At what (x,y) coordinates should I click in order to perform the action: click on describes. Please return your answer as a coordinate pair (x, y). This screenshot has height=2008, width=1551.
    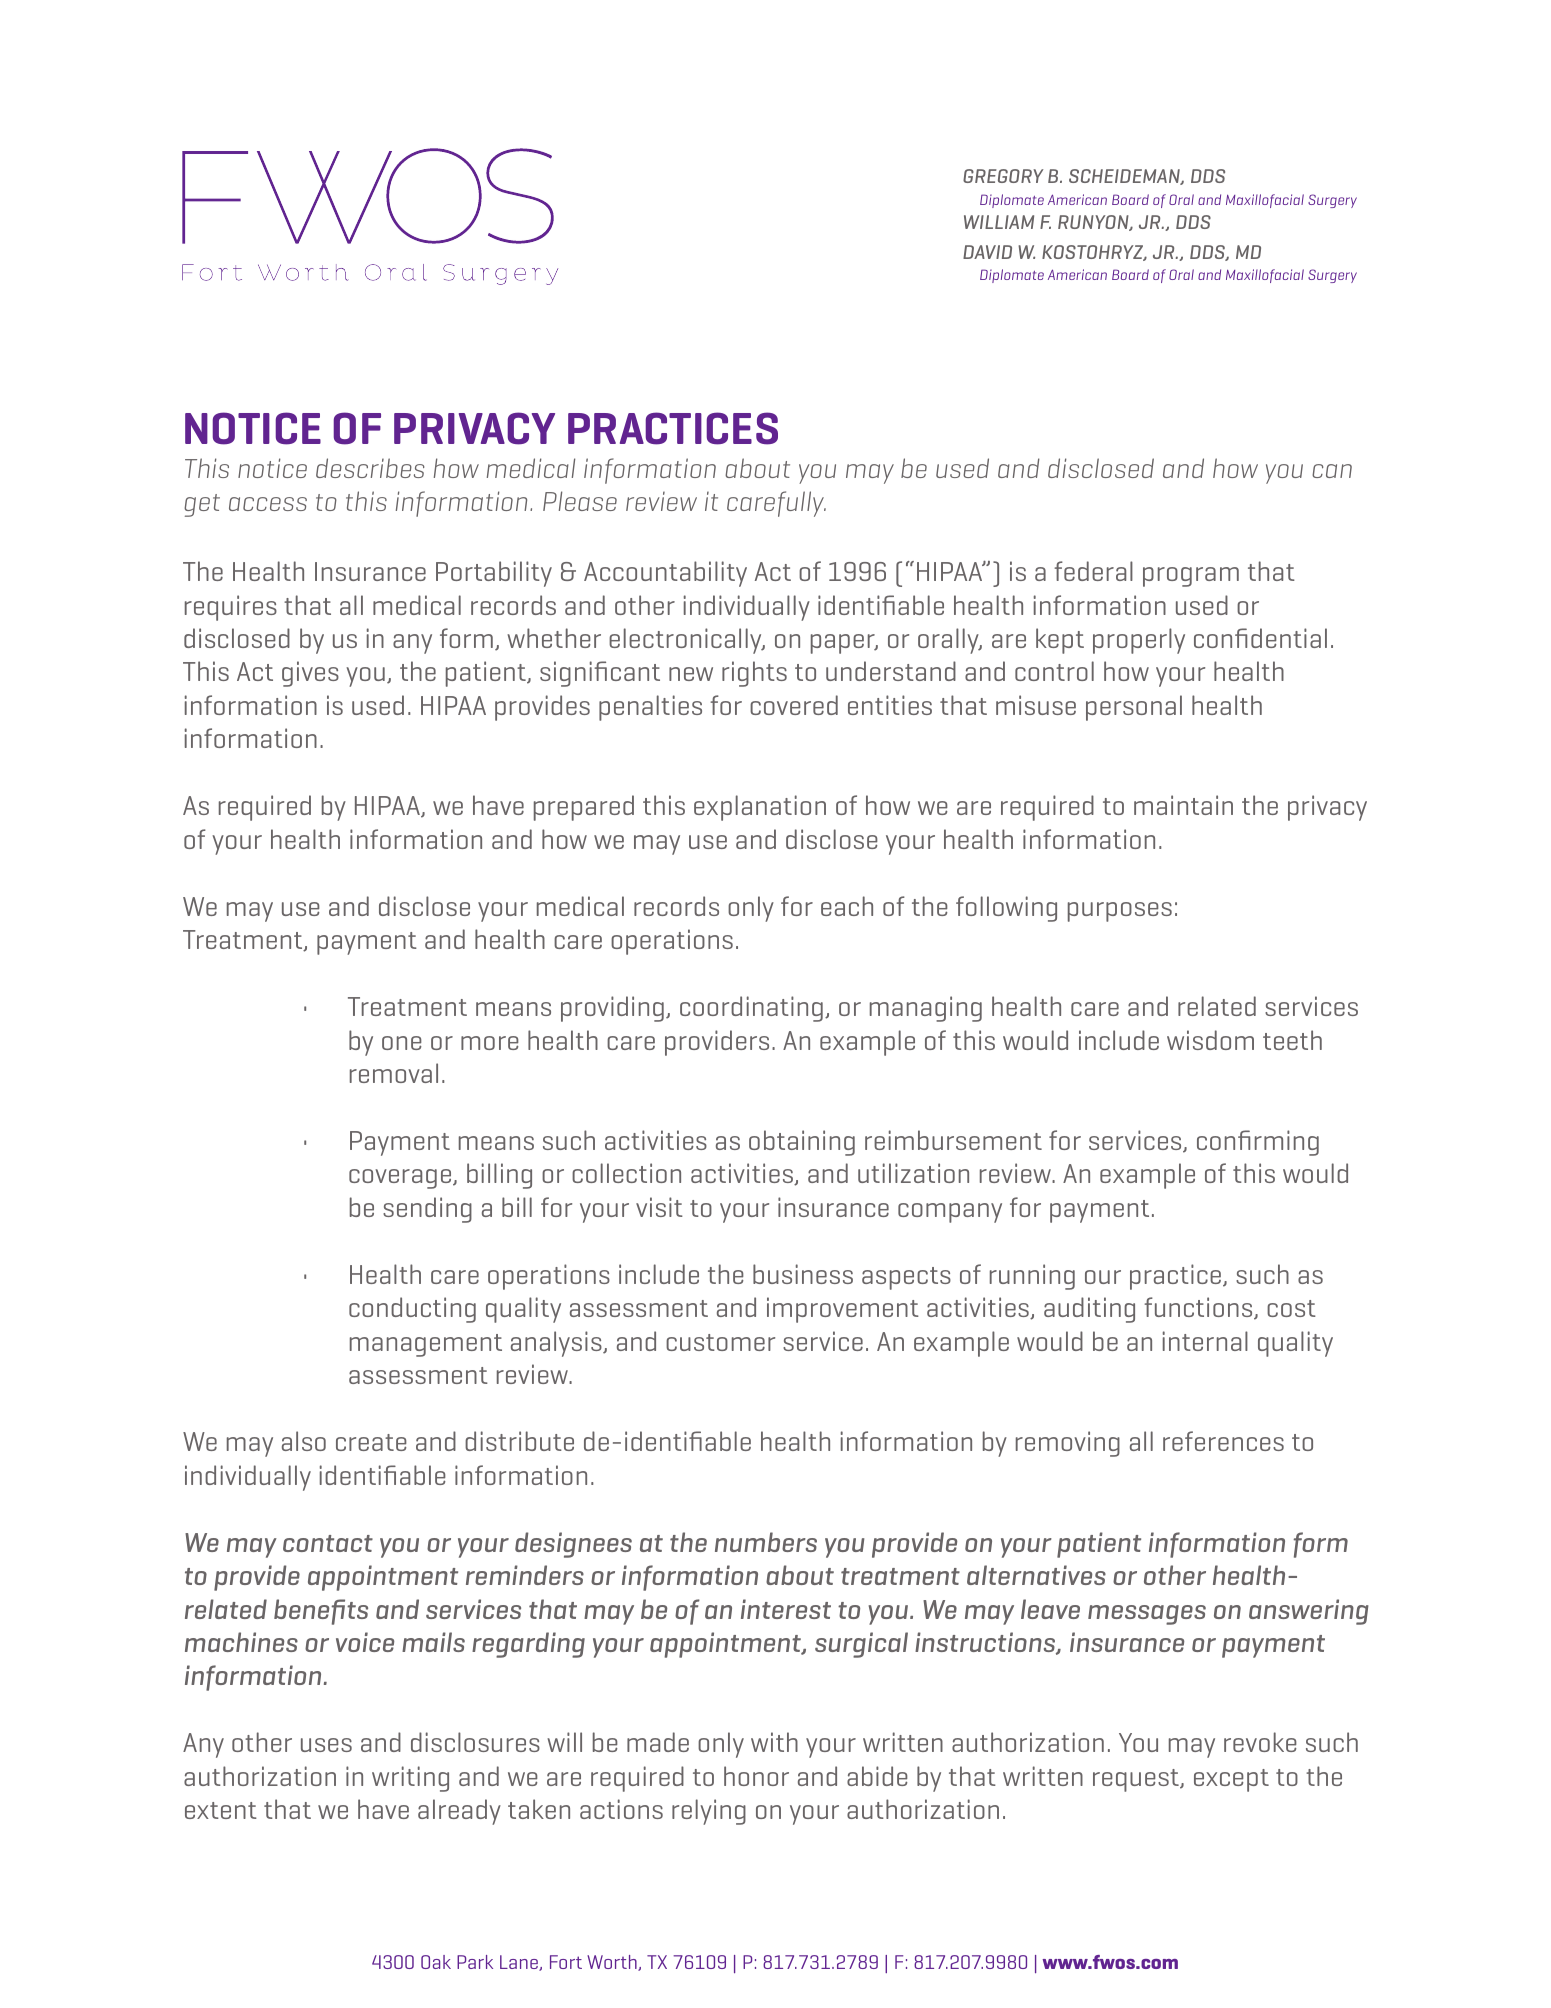
    Looking at the image, I should click on (370, 468).
